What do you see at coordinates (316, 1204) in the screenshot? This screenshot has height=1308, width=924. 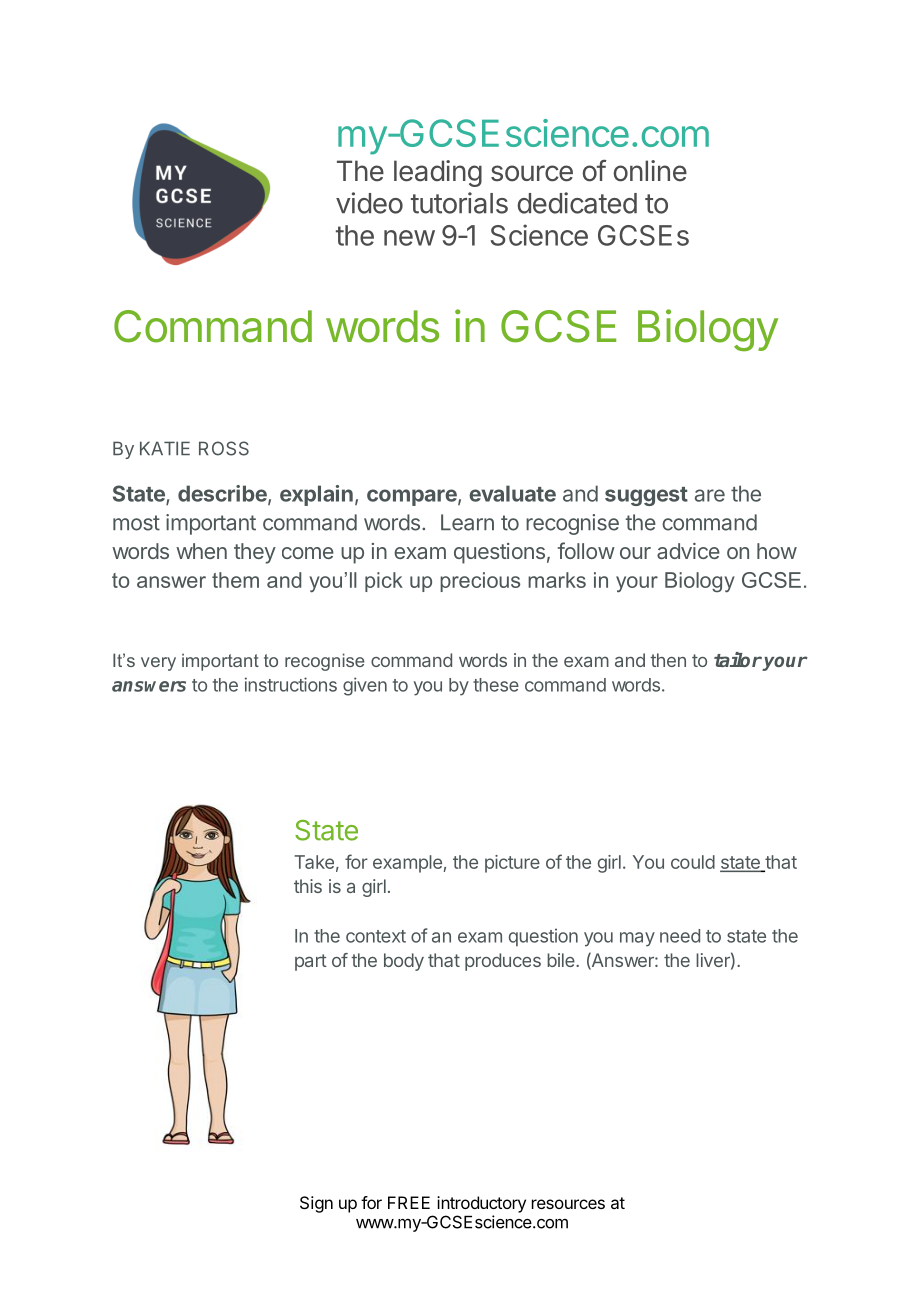 I see `Sign` at bounding box center [316, 1204].
